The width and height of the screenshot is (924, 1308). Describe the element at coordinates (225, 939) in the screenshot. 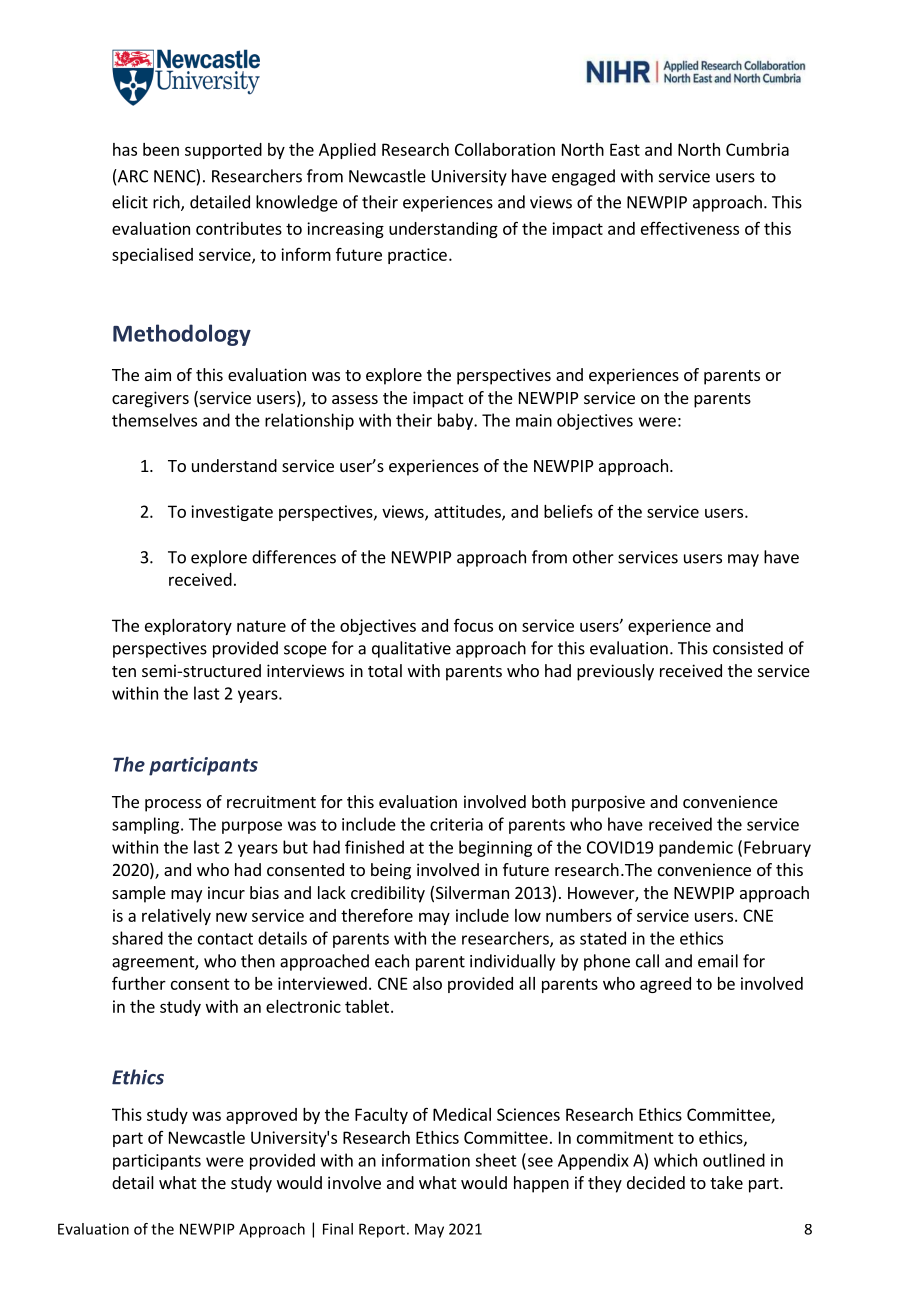

I see `contact` at that location.
